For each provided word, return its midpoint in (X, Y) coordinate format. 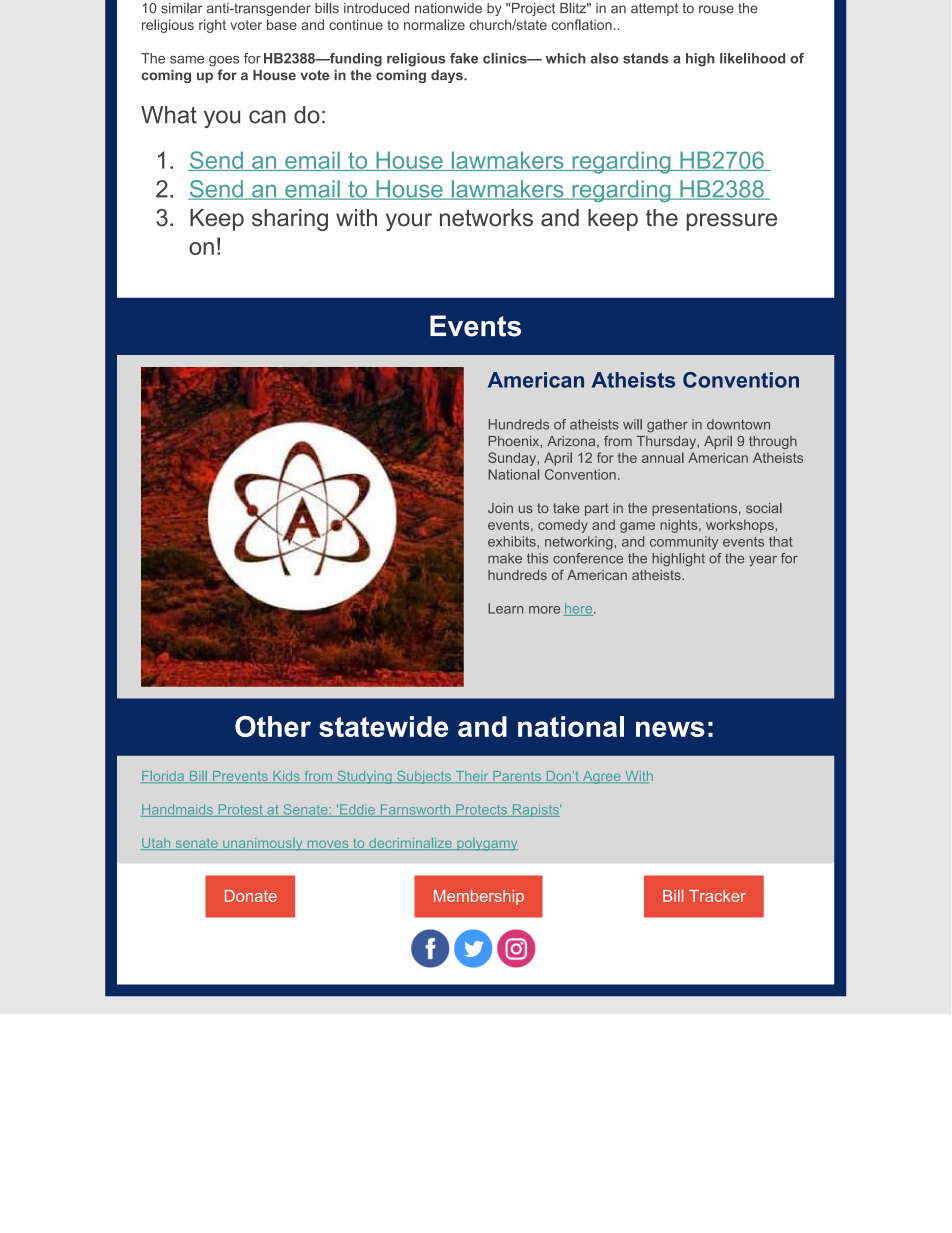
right (212, 26)
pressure (732, 222)
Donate (251, 896)
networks (486, 218)
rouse (716, 9)
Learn (505, 608)
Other (273, 726)
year (763, 561)
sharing (290, 220)
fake (464, 58)
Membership (479, 897)
